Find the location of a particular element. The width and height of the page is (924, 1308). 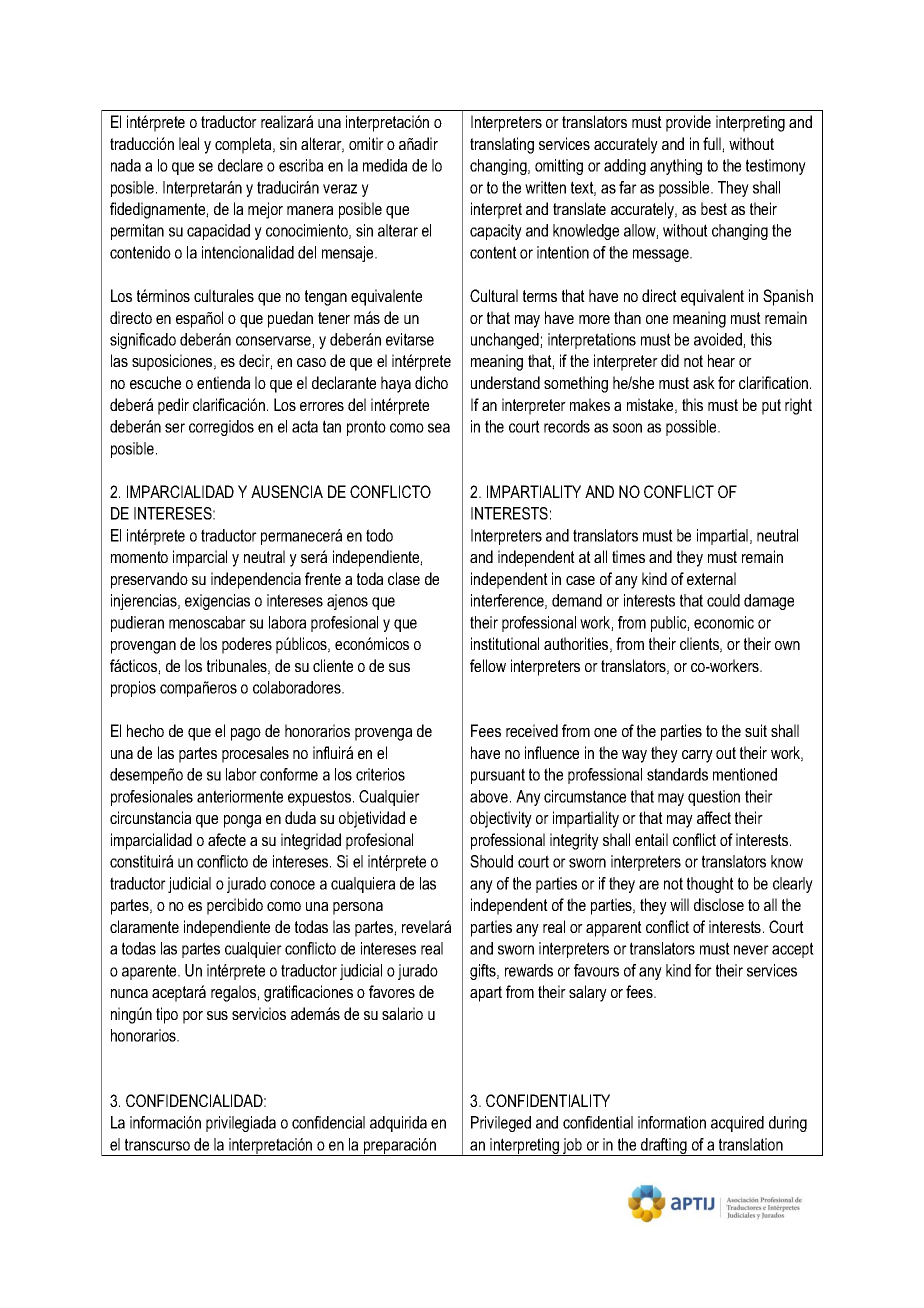

full is located at coordinates (713, 144).
